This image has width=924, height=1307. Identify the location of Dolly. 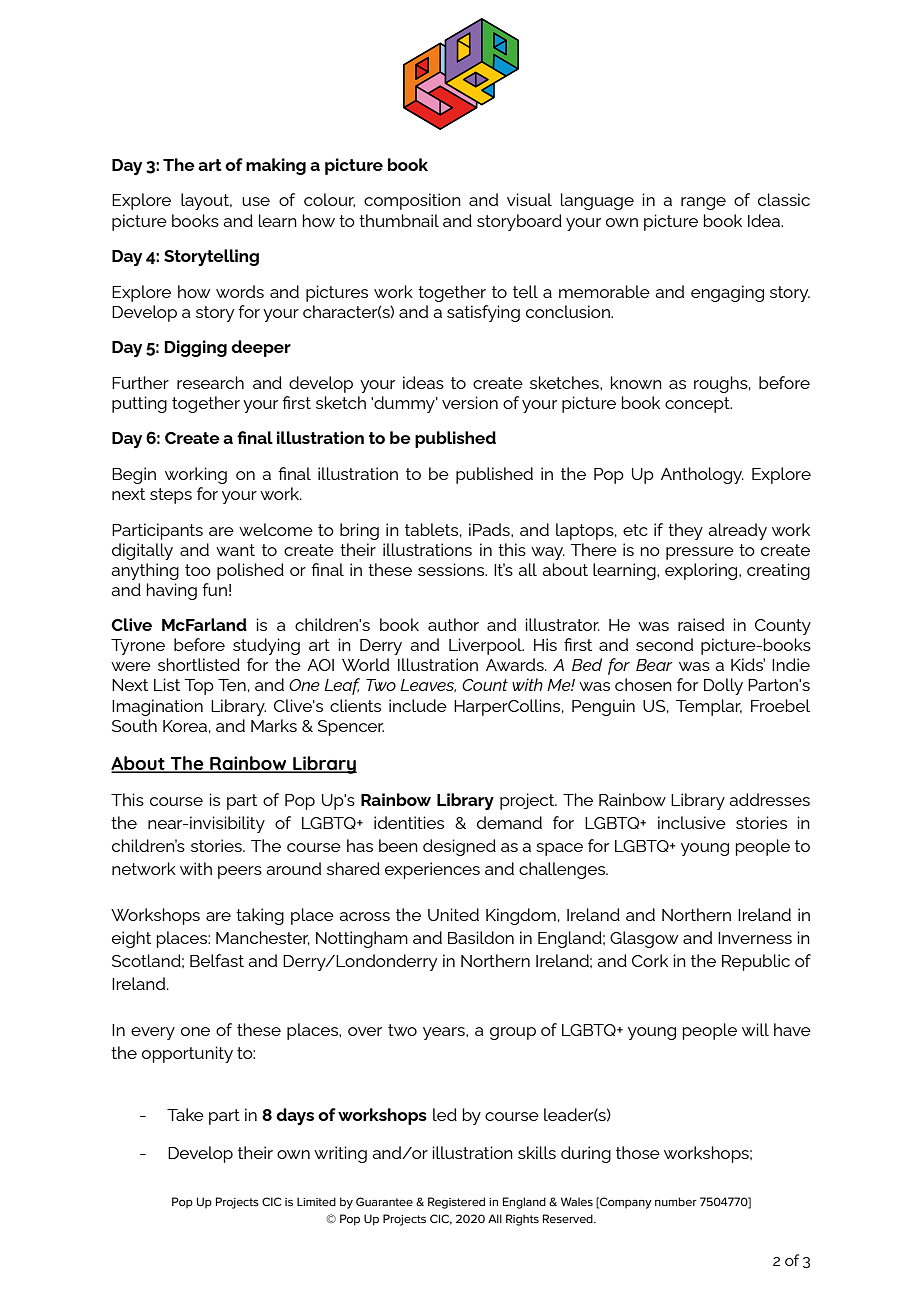
(723, 686).
